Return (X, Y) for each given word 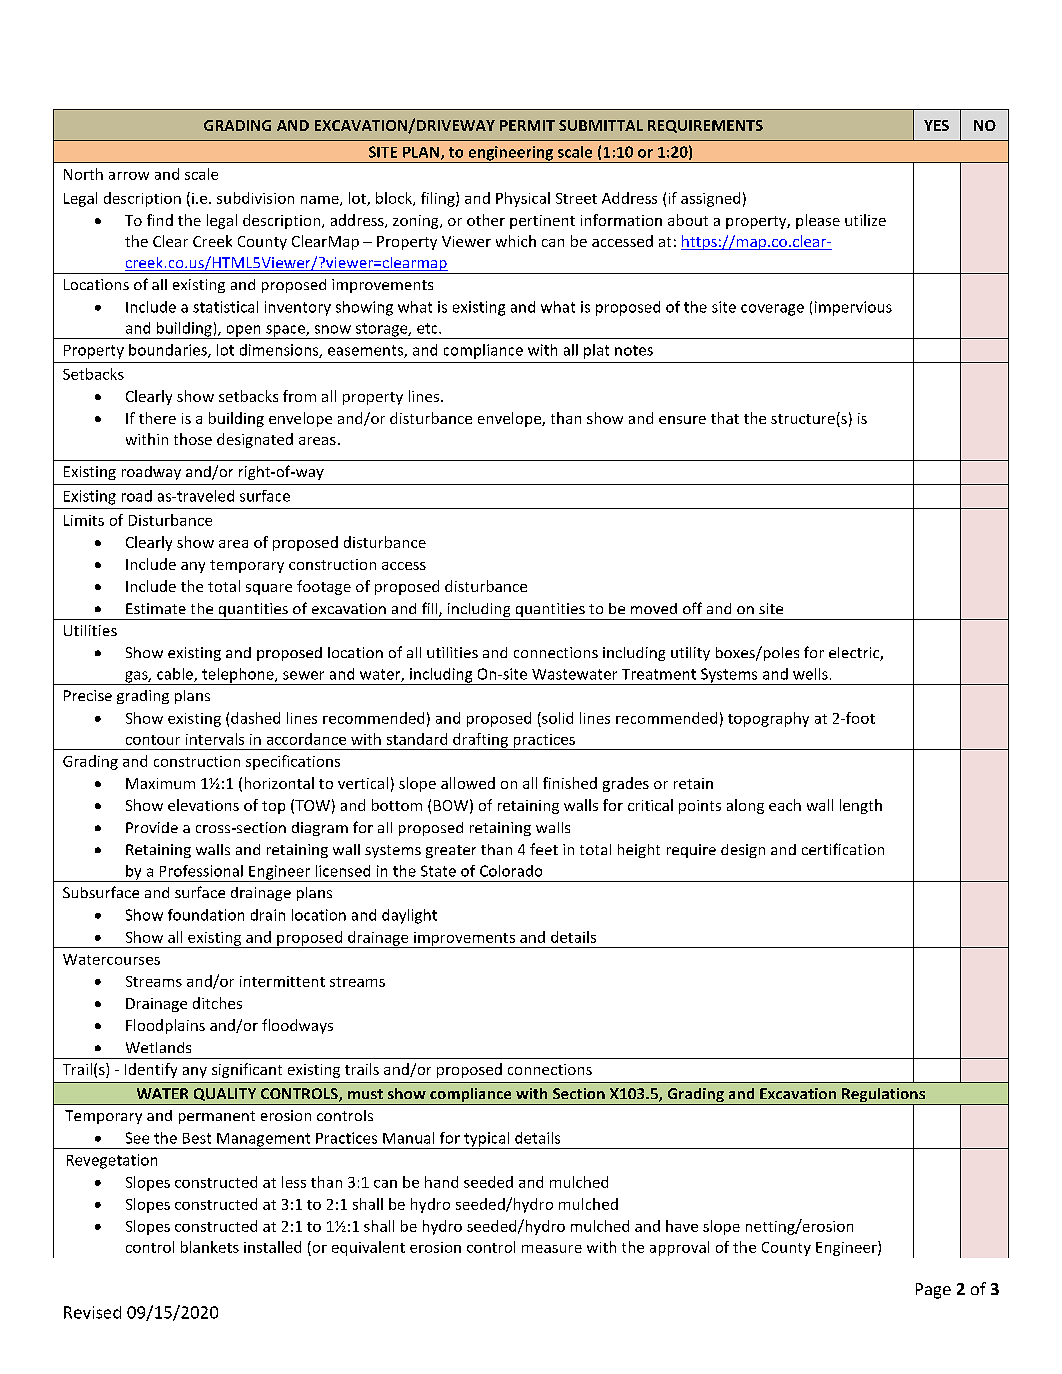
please (818, 221)
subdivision (255, 198)
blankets (210, 1247)
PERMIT (527, 125)
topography (768, 719)
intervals (215, 739)
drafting (480, 741)
